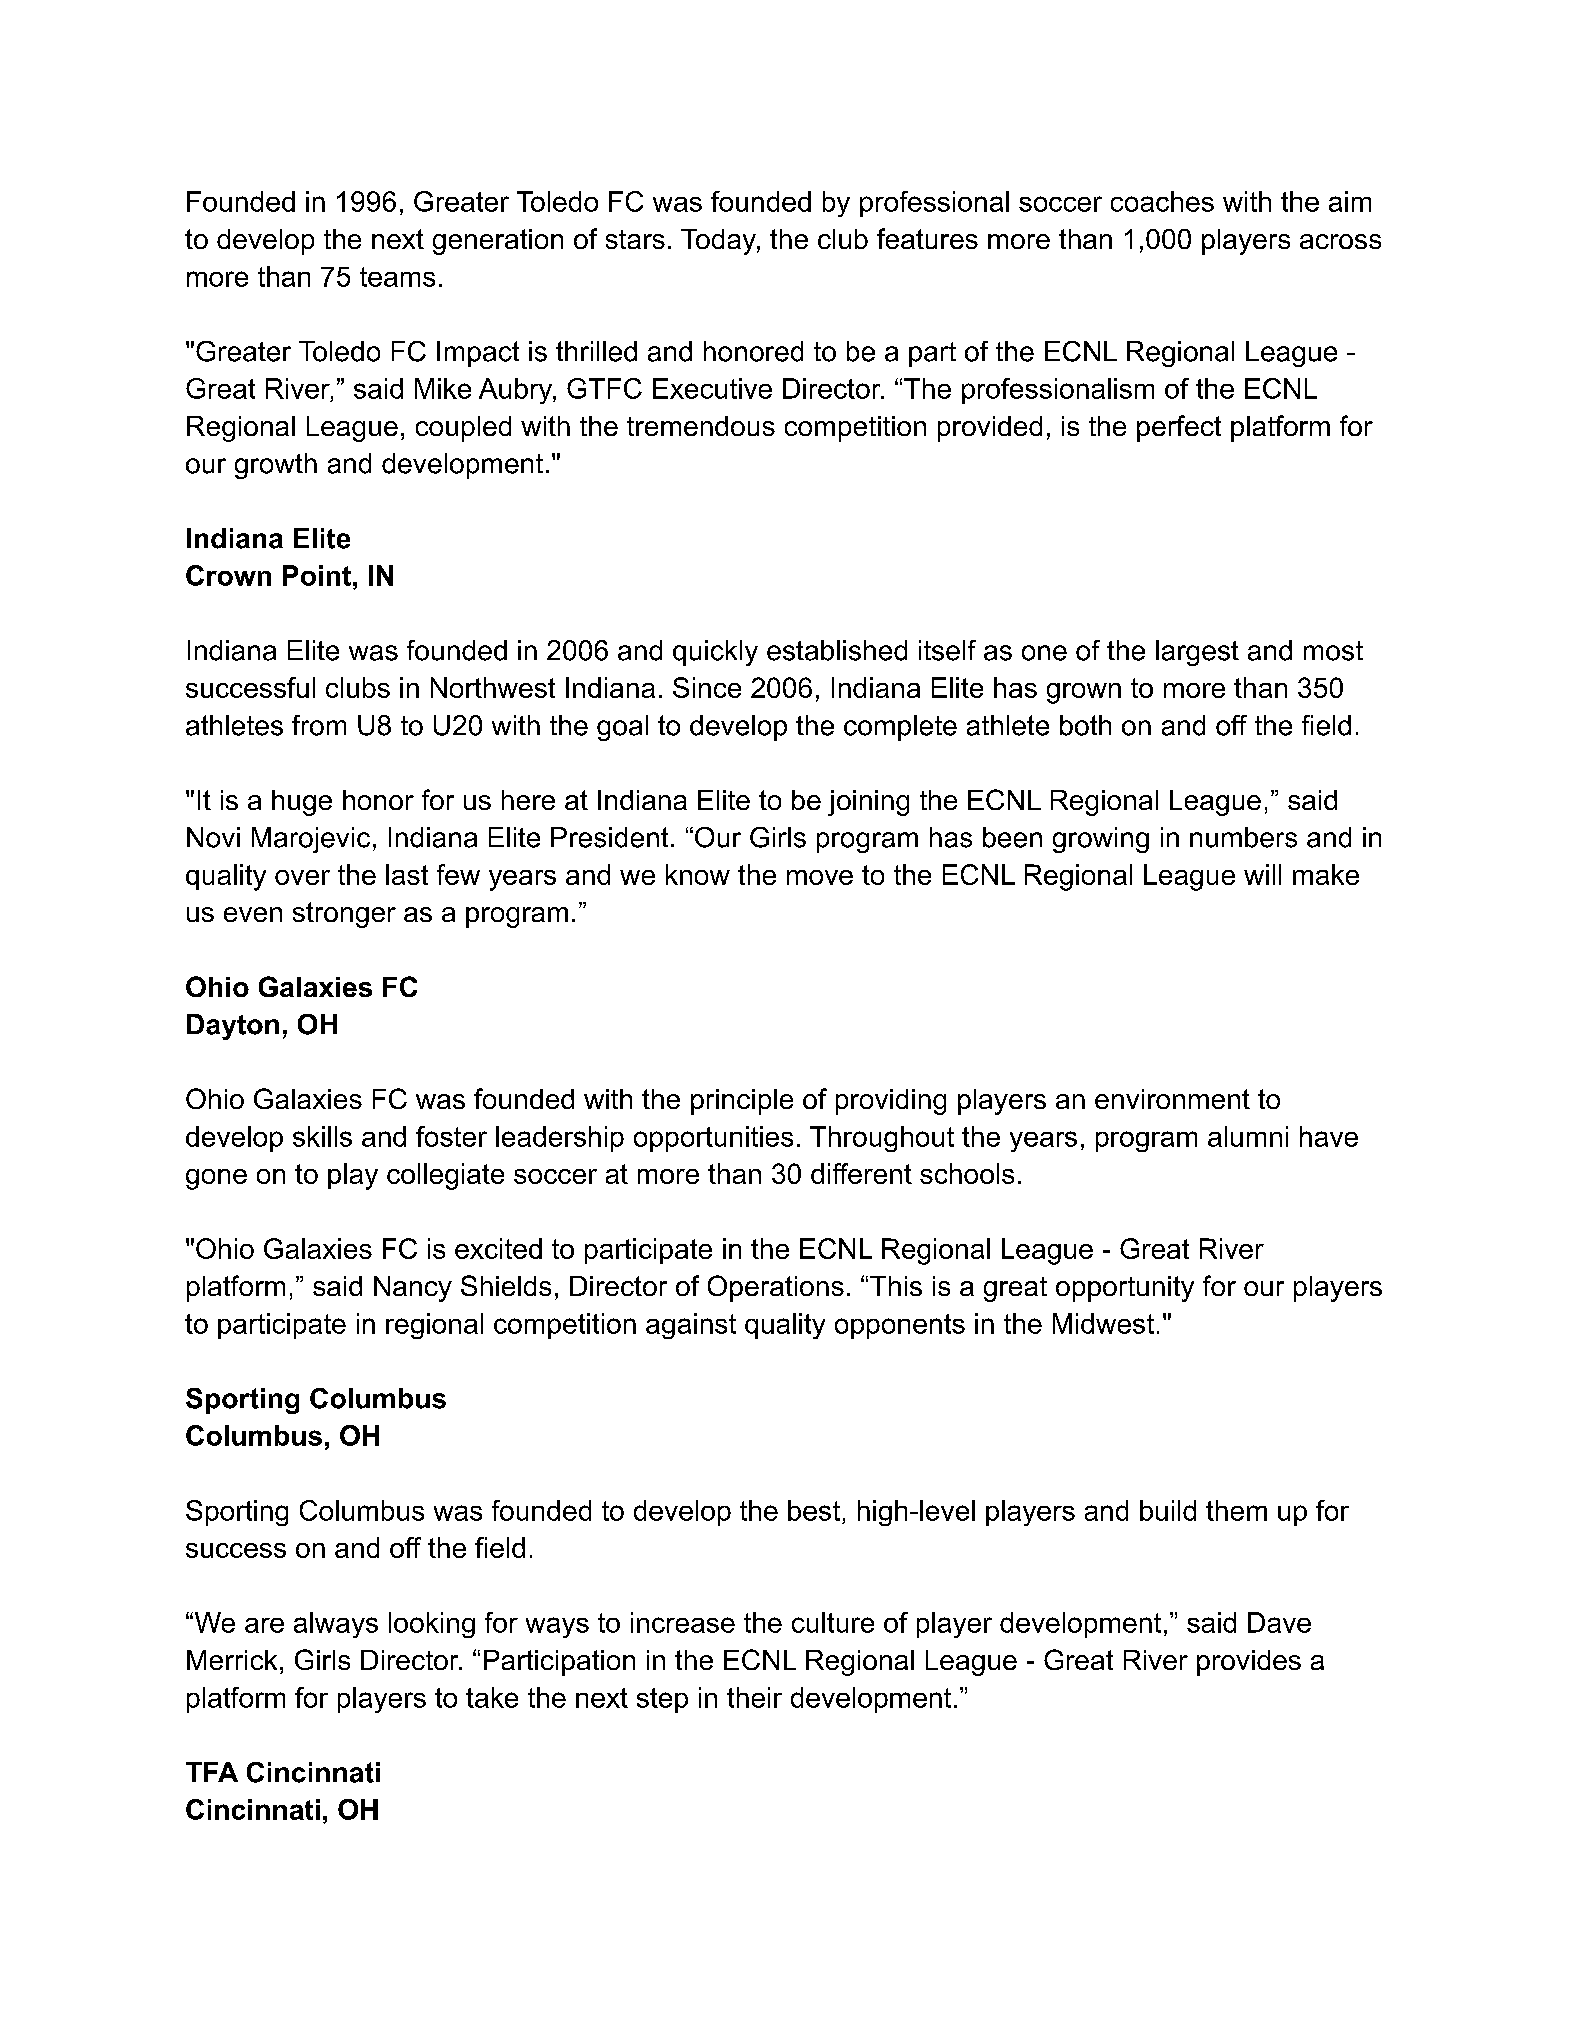 This screenshot has width=1573, height=2036. What do you see at coordinates (776, 1288) in the screenshot?
I see `Operations` at bounding box center [776, 1288].
